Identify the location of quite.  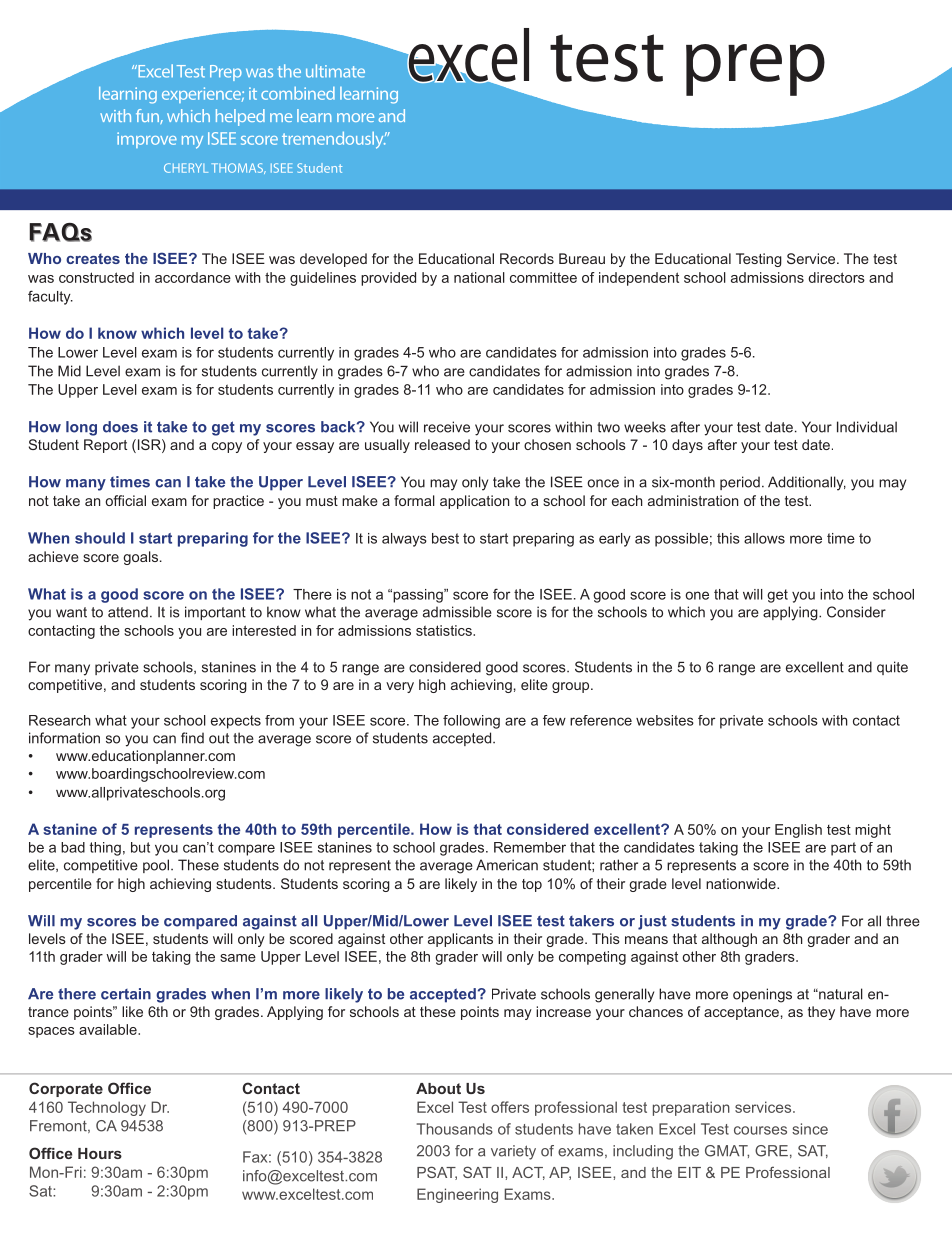
(892, 668).
